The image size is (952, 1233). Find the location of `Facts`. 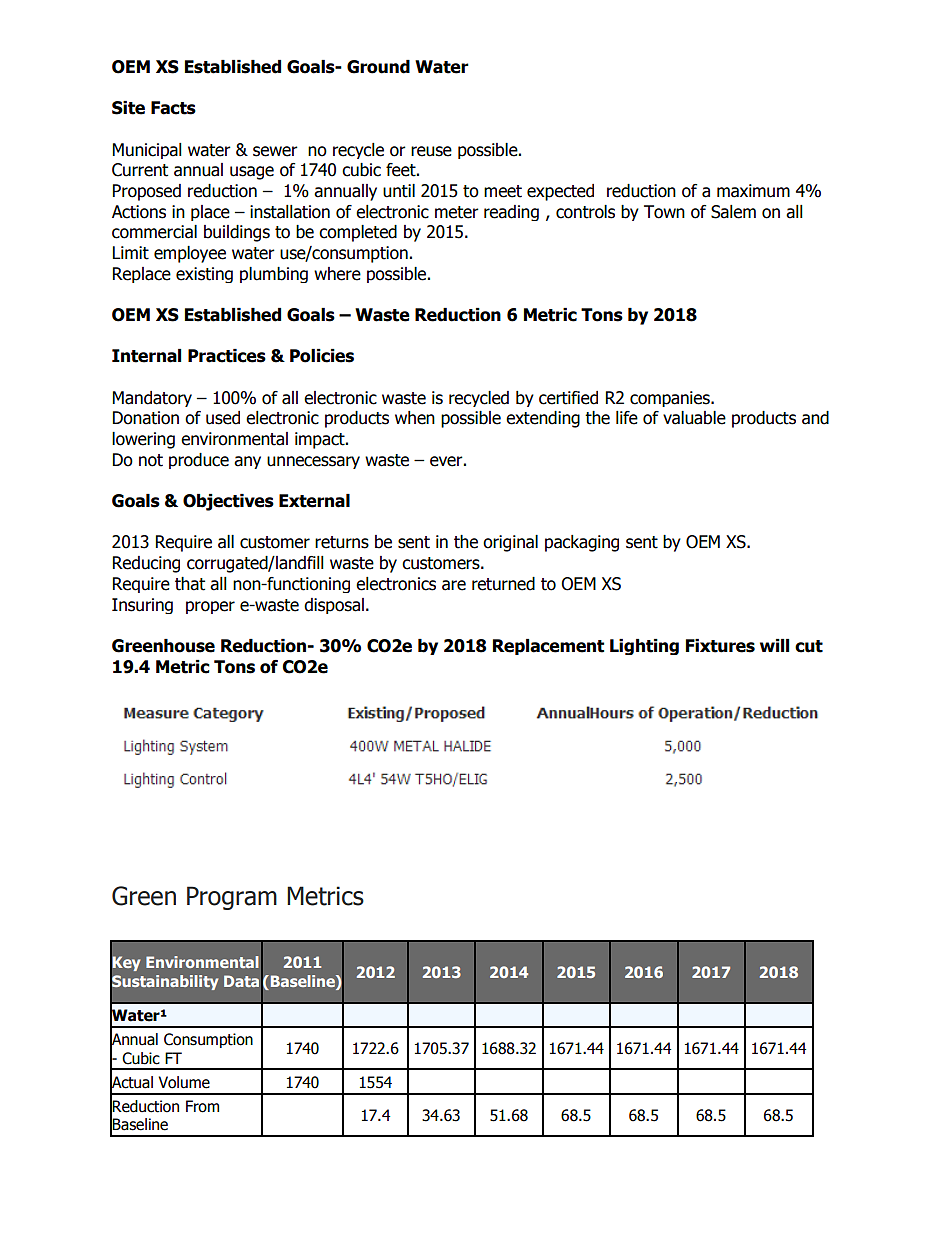

Facts is located at coordinates (173, 108).
